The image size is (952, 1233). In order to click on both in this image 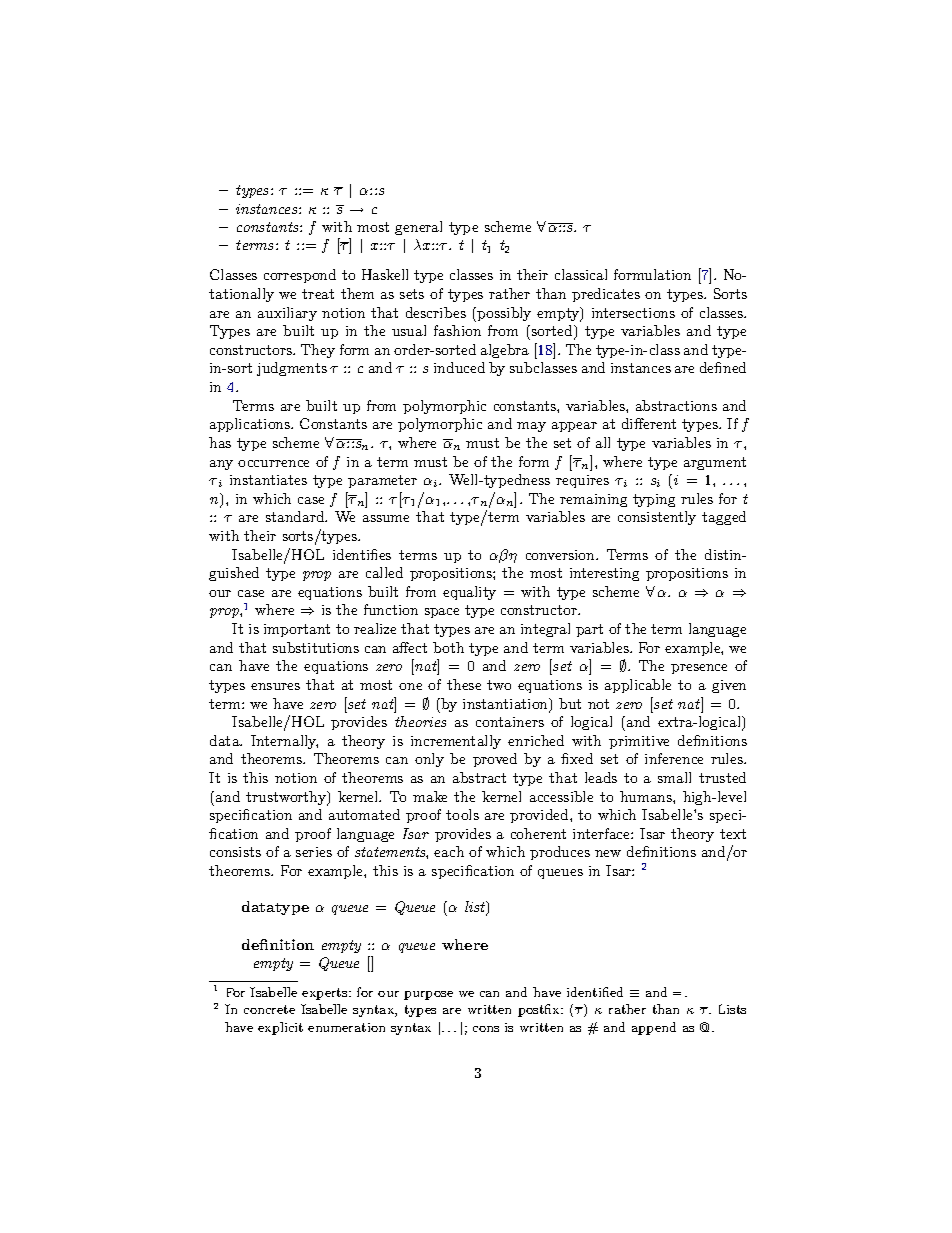, I will do `click(448, 647)`.
